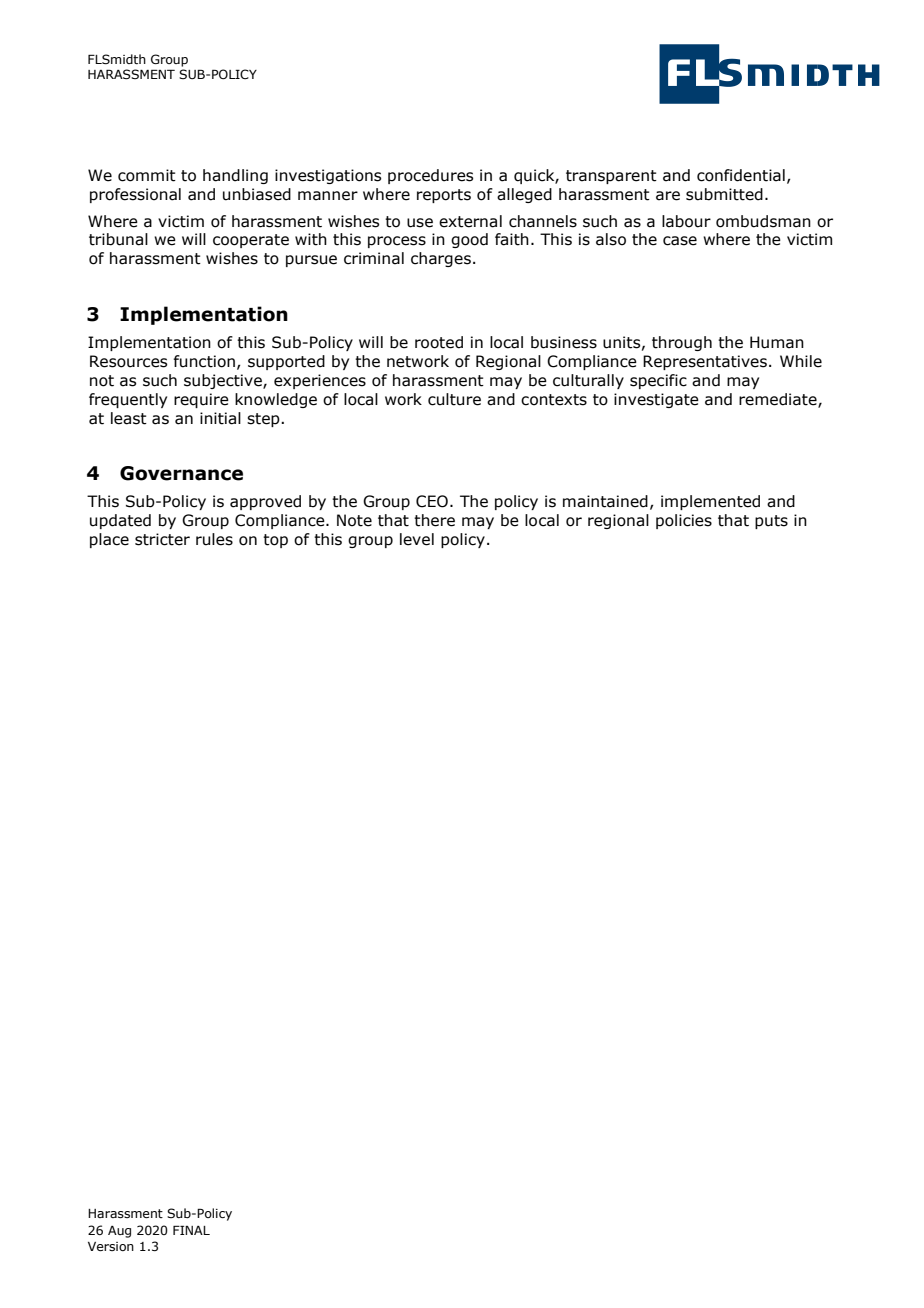 The height and width of the image is (1308, 924). Describe the element at coordinates (235, 176) in the image. I see `handling` at that location.
